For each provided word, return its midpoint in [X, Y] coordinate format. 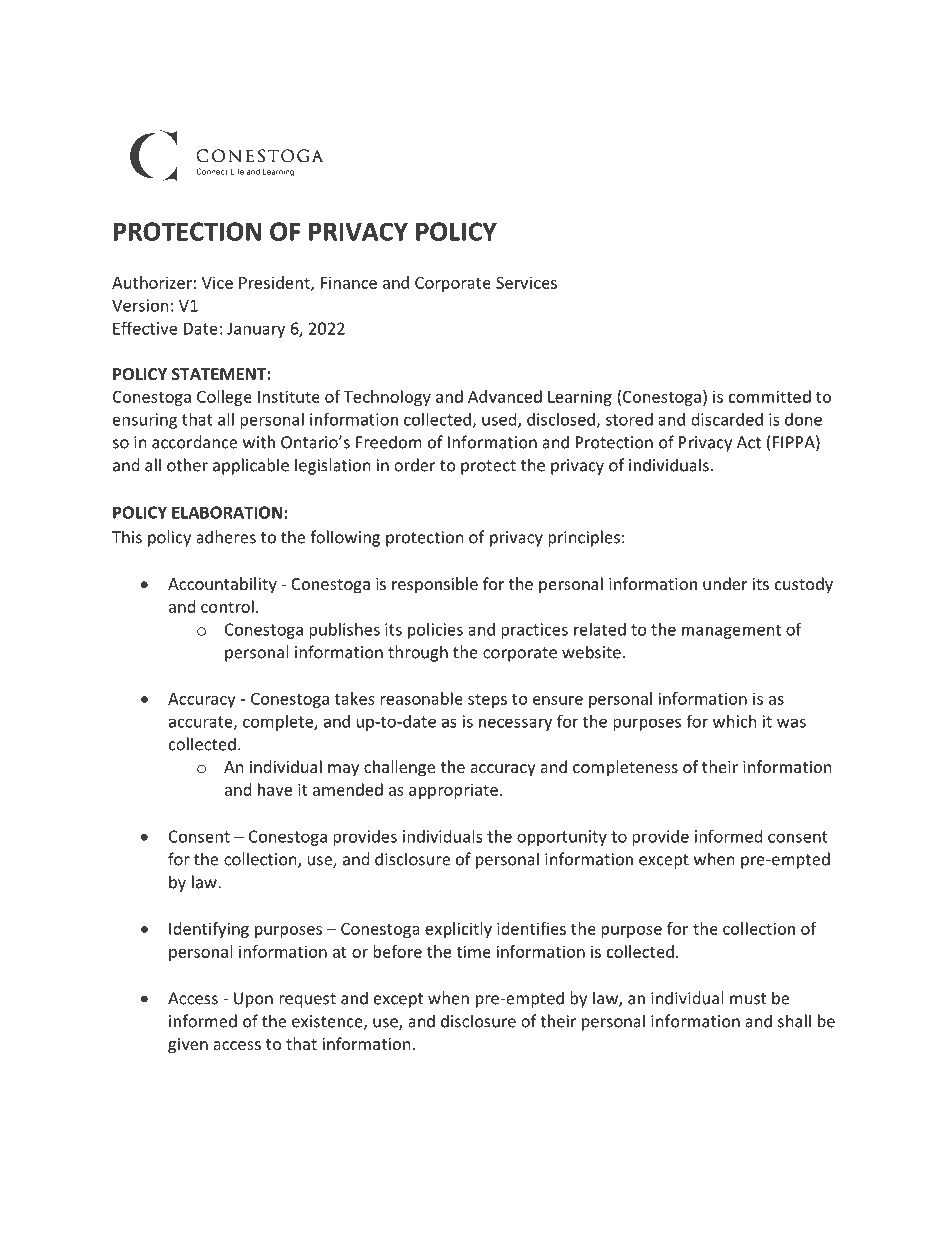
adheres [226, 537]
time [473, 951]
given [188, 1046]
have [275, 789]
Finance [349, 282]
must [748, 999]
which [735, 721]
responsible [435, 585]
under [725, 583]
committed [770, 396]
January [256, 330]
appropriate [453, 791]
